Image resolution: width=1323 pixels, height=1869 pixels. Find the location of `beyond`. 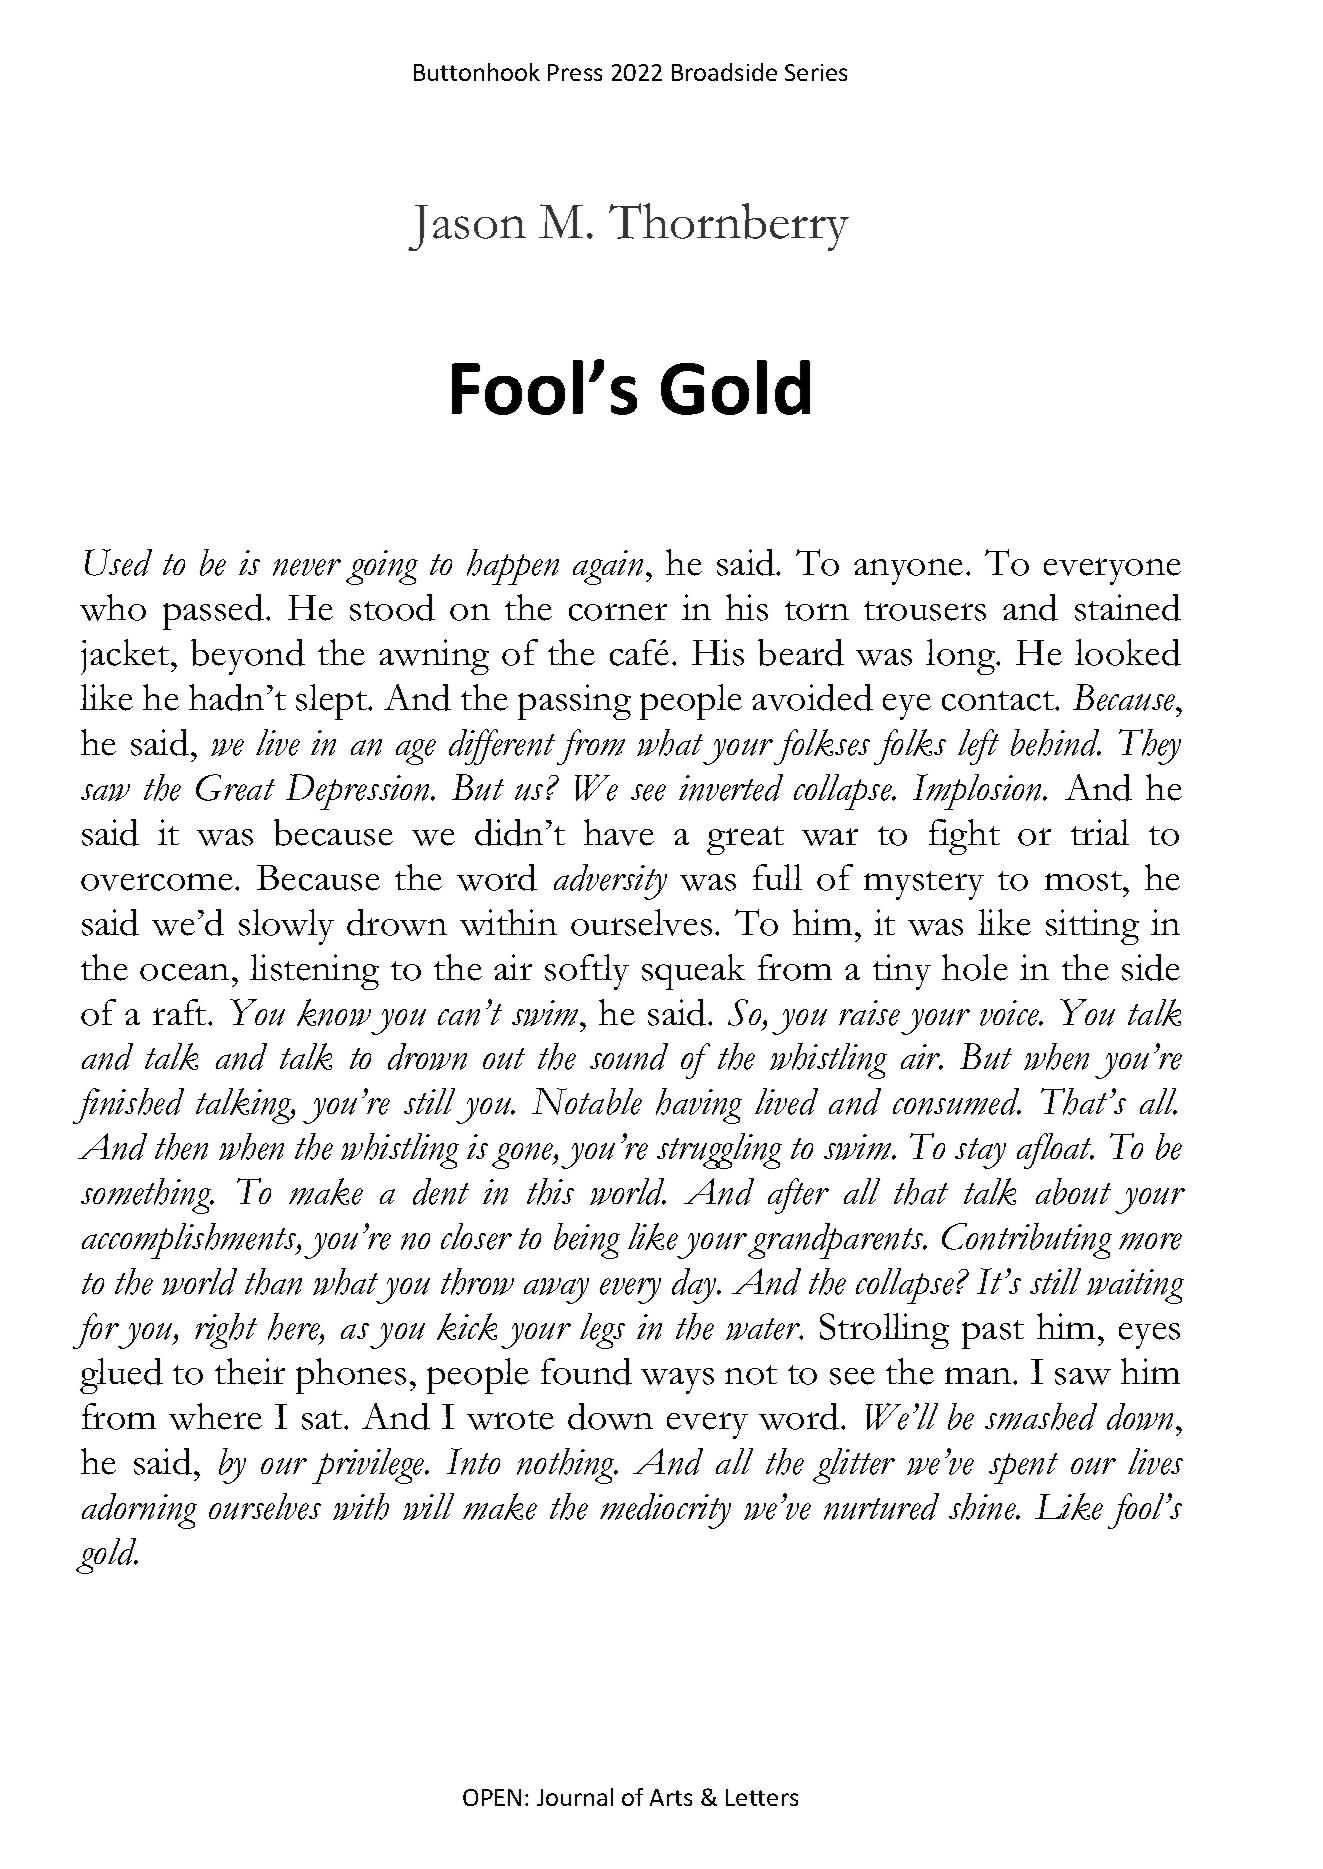

beyond is located at coordinates (248, 657).
